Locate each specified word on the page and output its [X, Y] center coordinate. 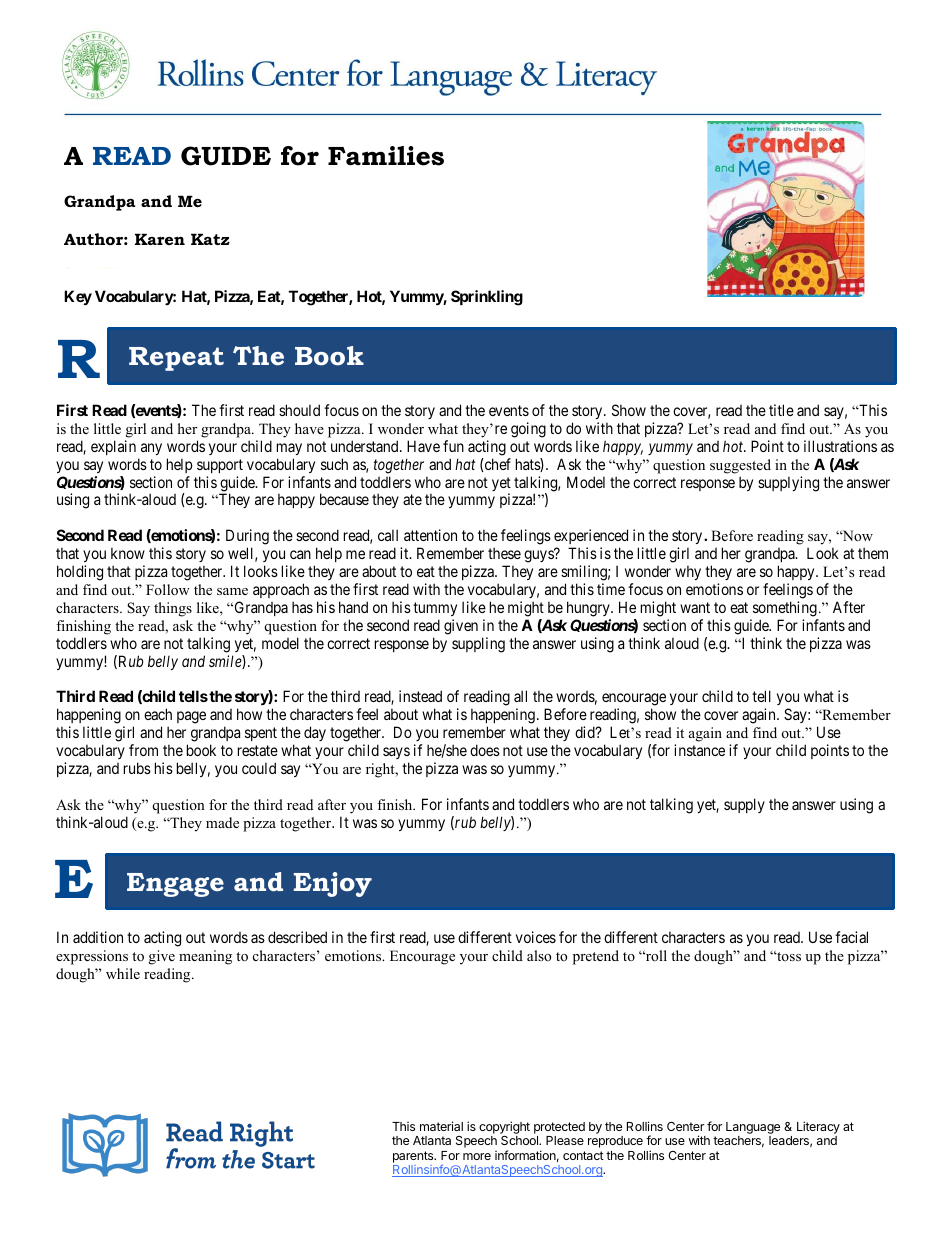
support [220, 466]
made [222, 822]
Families [386, 156]
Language [753, 1129]
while [123, 973]
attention [430, 535]
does [485, 750]
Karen [160, 239]
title [781, 410]
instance [699, 750]
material [441, 1126]
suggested [740, 466]
